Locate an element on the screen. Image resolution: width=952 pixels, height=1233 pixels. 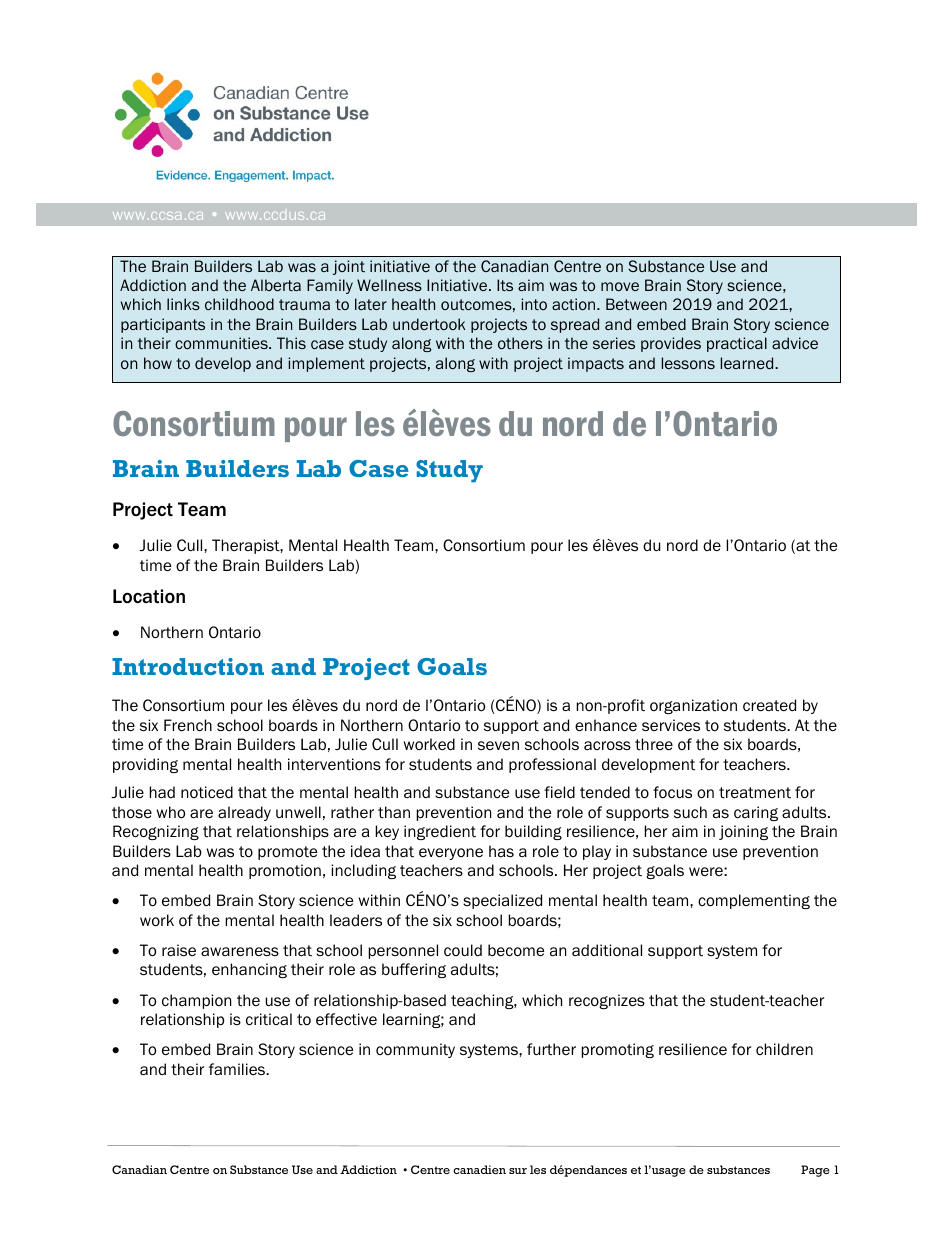
noticed is located at coordinates (207, 792).
